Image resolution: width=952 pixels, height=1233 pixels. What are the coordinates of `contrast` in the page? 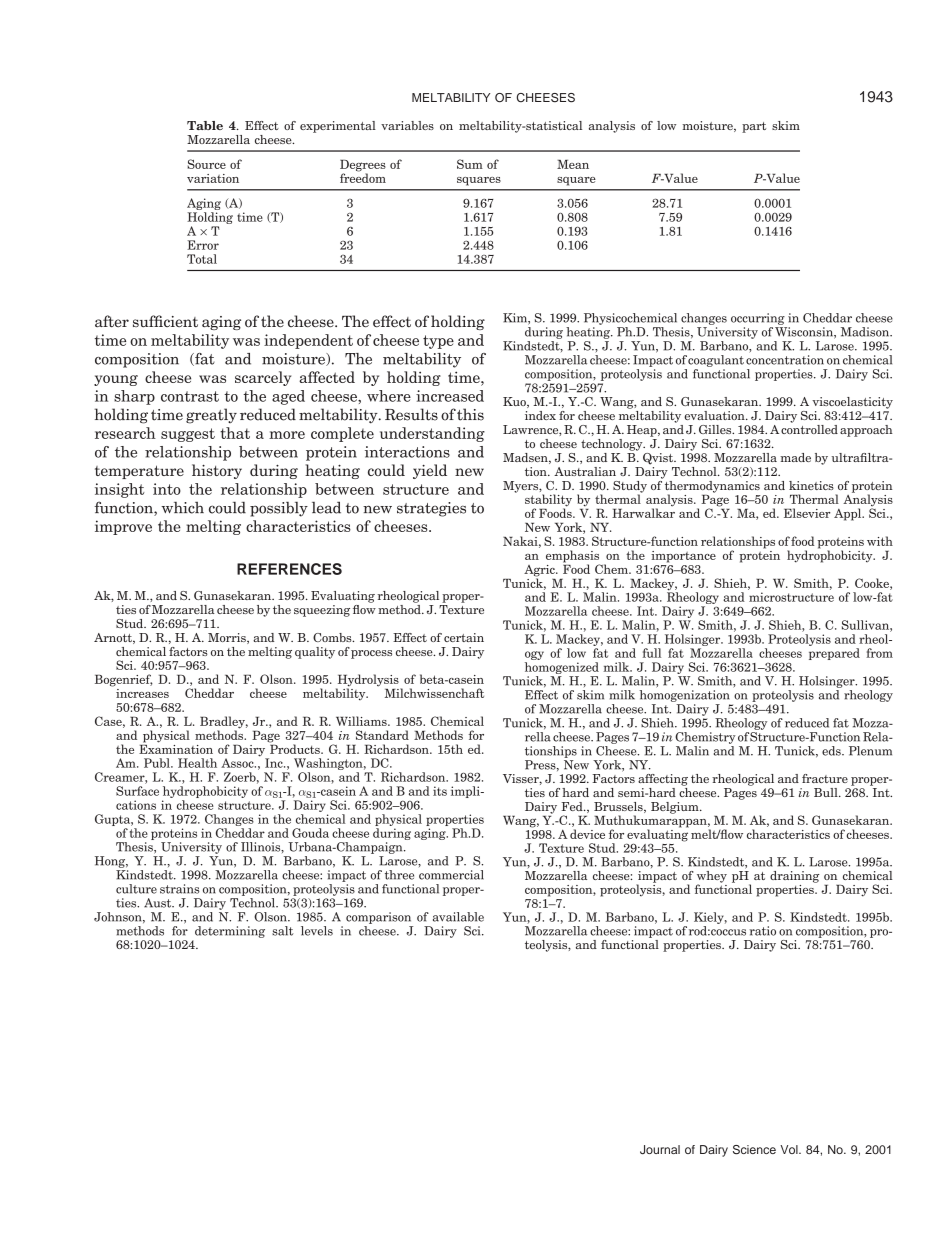 It's located at (190, 396).
